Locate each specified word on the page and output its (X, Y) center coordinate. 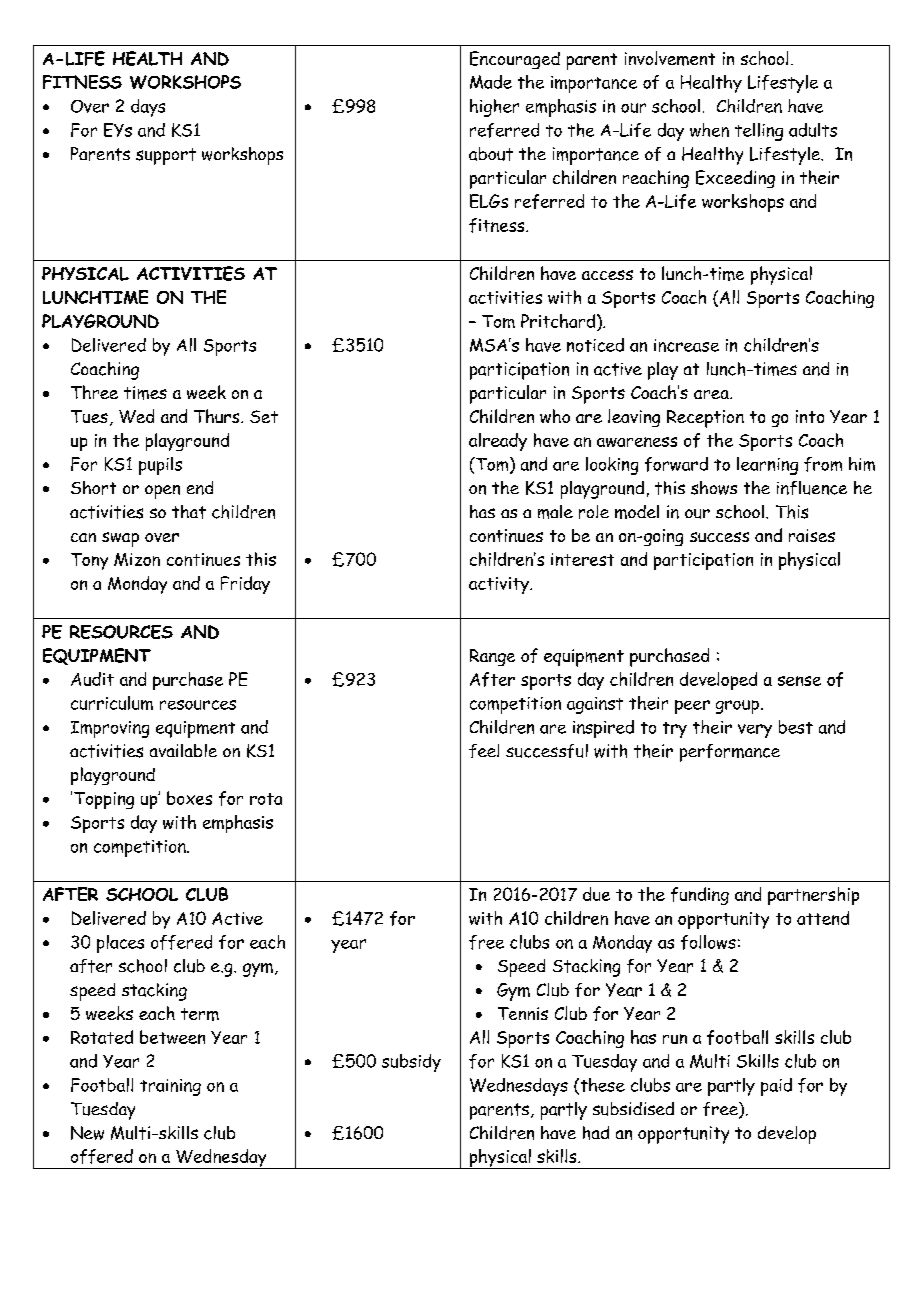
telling (759, 132)
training (170, 1087)
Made (491, 82)
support (166, 156)
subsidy (411, 1063)
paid (776, 1087)
